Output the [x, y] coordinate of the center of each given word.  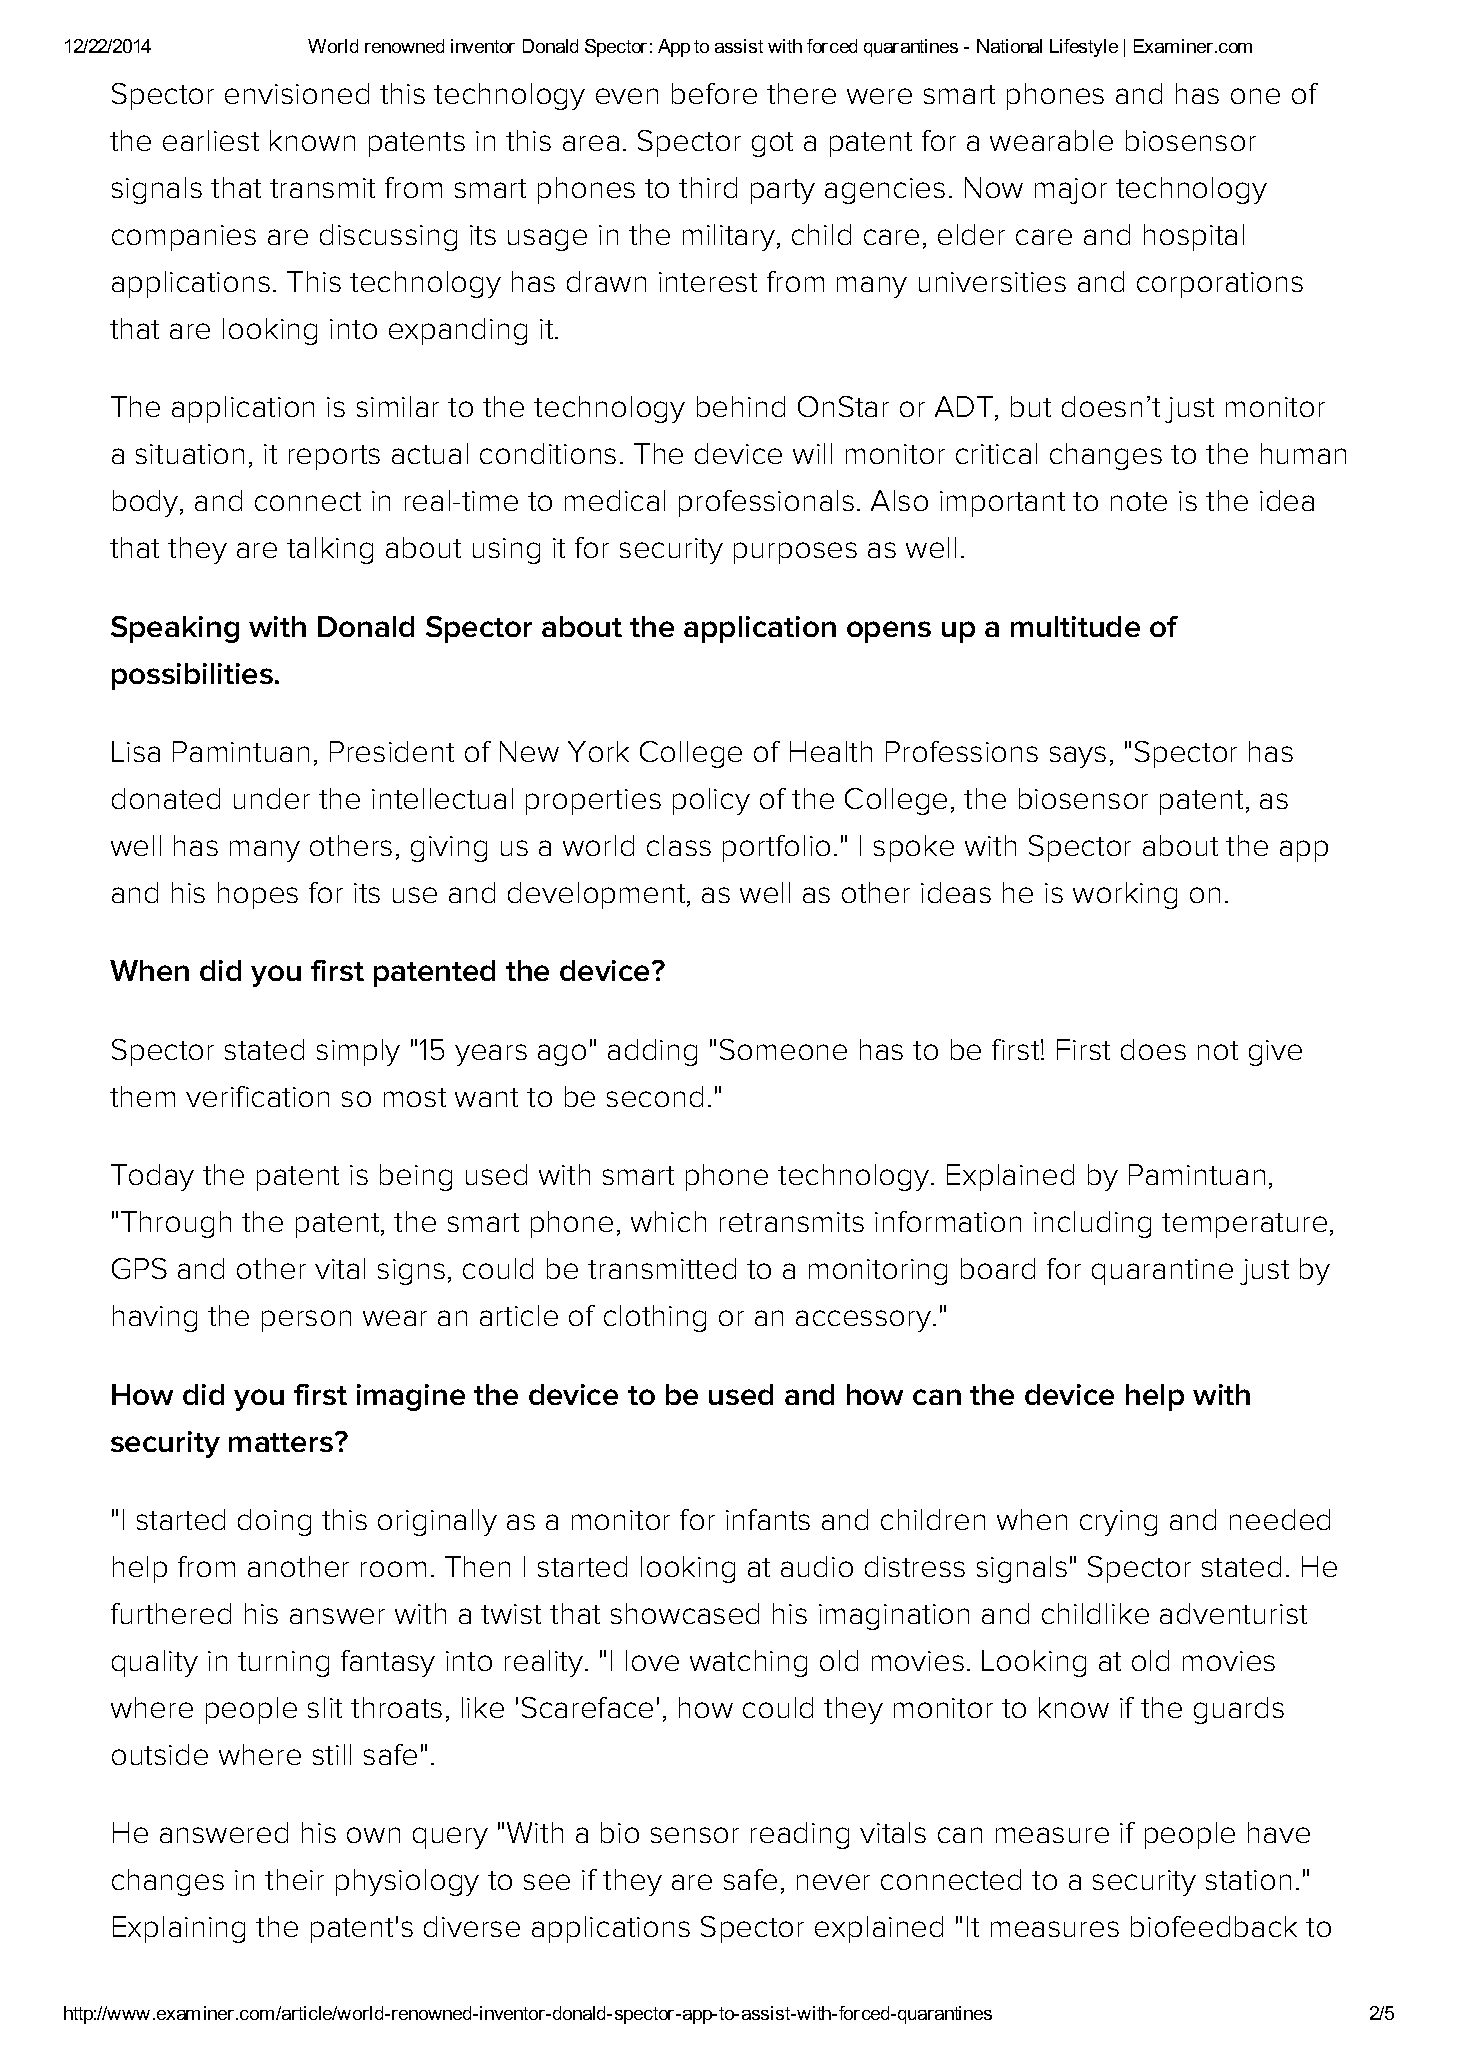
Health [831, 751]
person [306, 1321]
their [294, 1879]
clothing [655, 1318]
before [714, 93]
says [1078, 757]
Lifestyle [1084, 48]
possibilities [192, 676]
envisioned [297, 93]
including [1092, 1224]
